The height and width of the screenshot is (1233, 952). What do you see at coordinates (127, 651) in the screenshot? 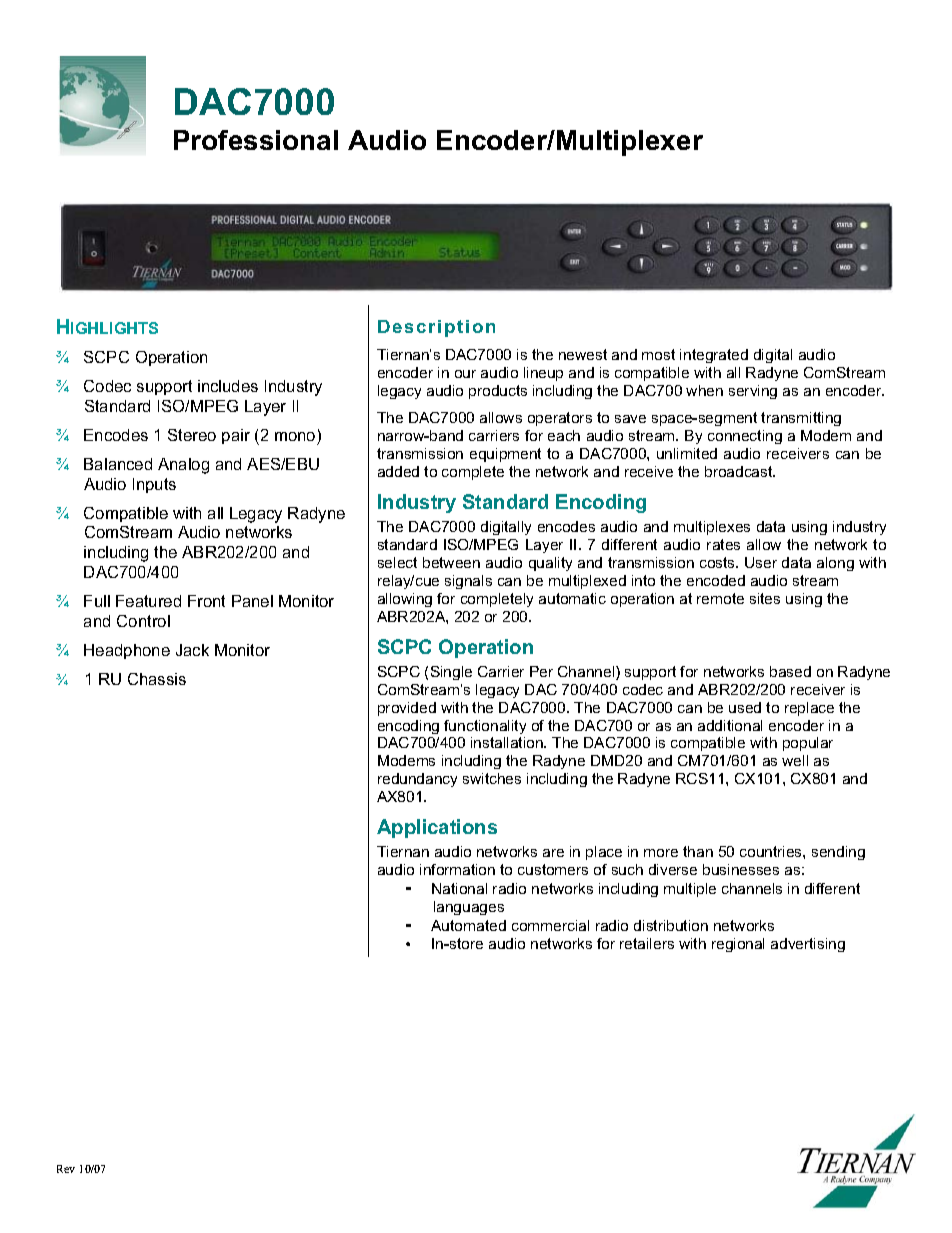
I see `Headphone` at bounding box center [127, 651].
